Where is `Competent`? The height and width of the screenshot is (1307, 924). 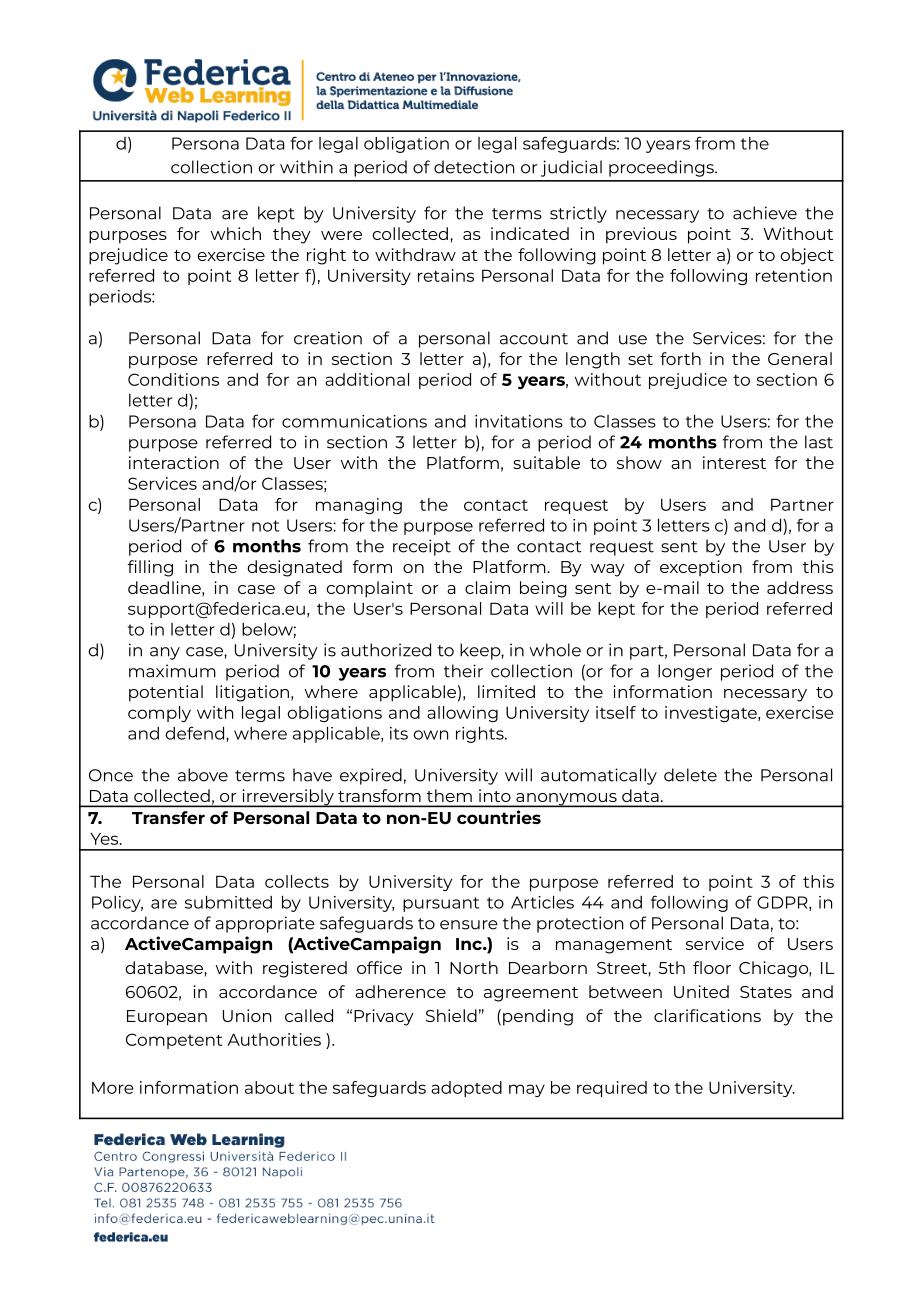
Competent is located at coordinates (174, 1041).
